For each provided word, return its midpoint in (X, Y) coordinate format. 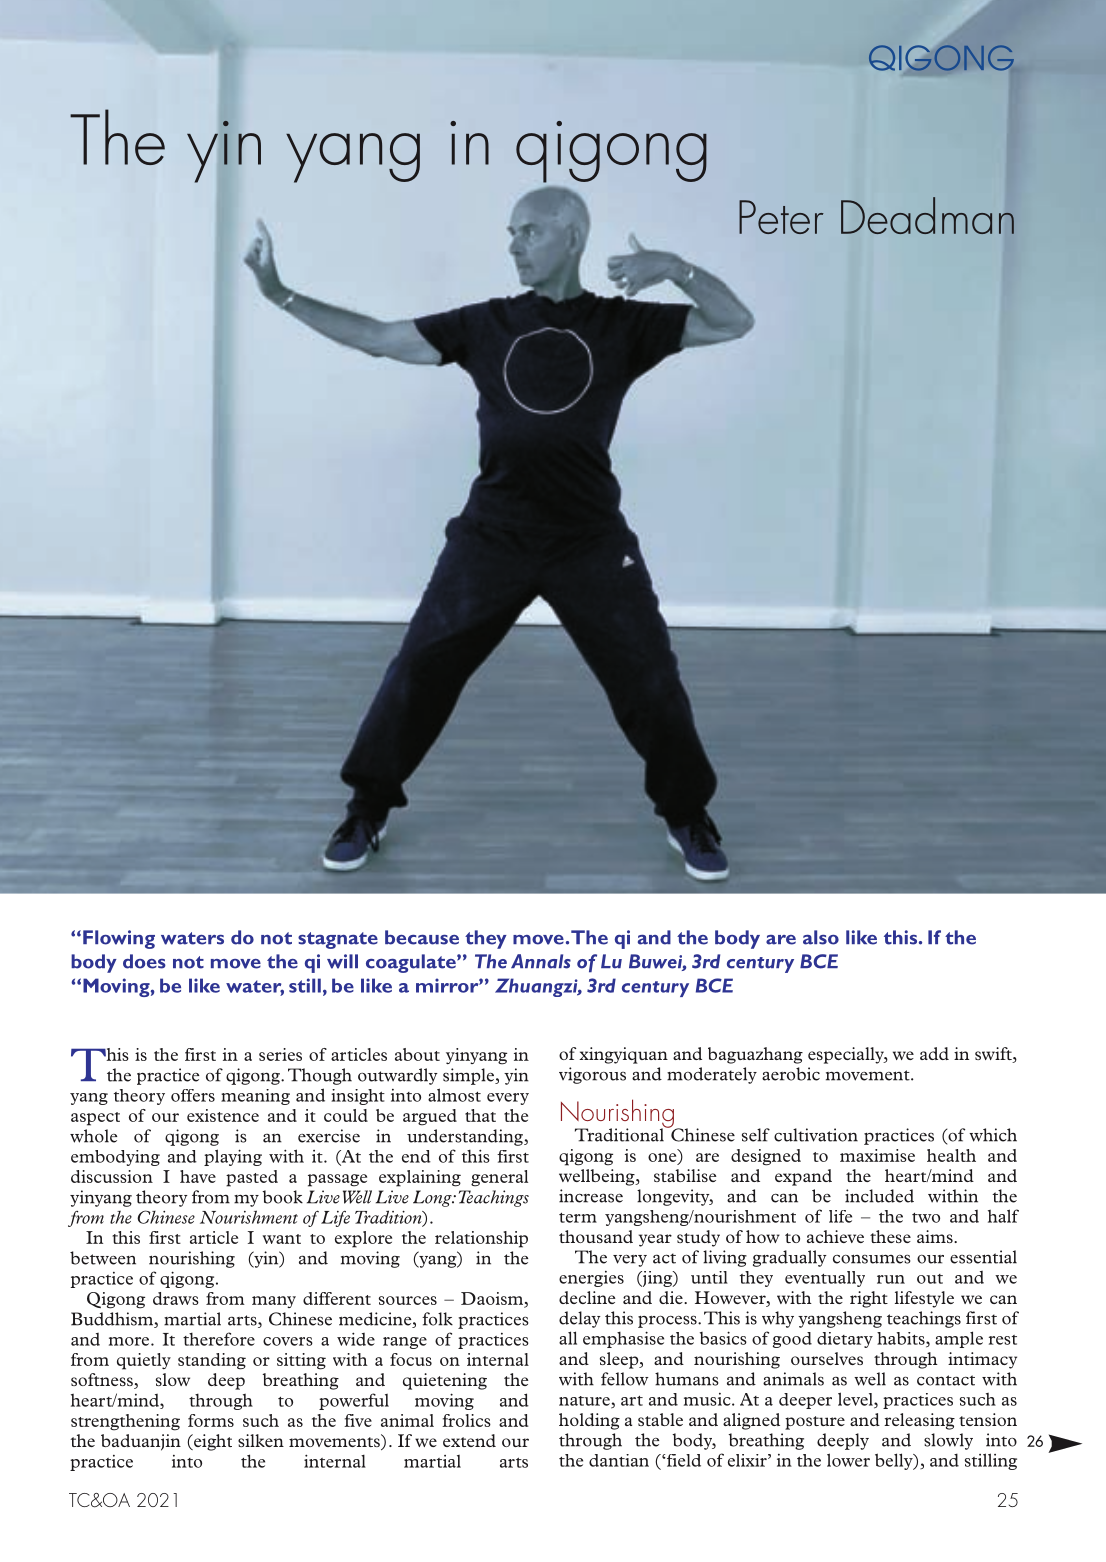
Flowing (119, 939)
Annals (541, 961)
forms (211, 1420)
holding (589, 1421)
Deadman (927, 215)
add (934, 1053)
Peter (781, 217)
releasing (919, 1421)
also (821, 937)
